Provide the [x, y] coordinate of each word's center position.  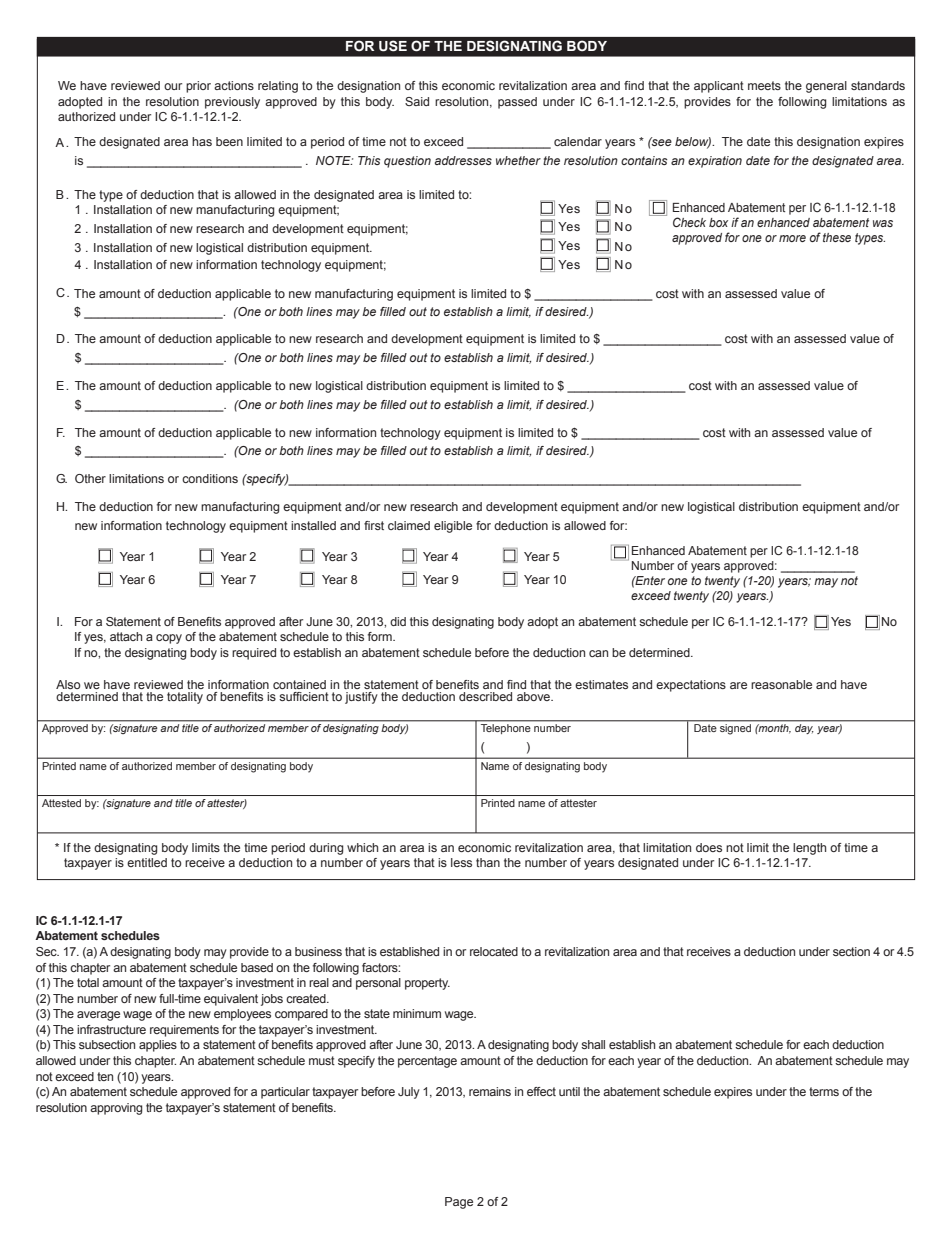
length [809, 849]
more [792, 238]
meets [764, 85]
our [173, 86]
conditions [210, 478]
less [461, 862]
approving [116, 1109]
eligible [453, 527]
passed [517, 103]
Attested [61, 803]
